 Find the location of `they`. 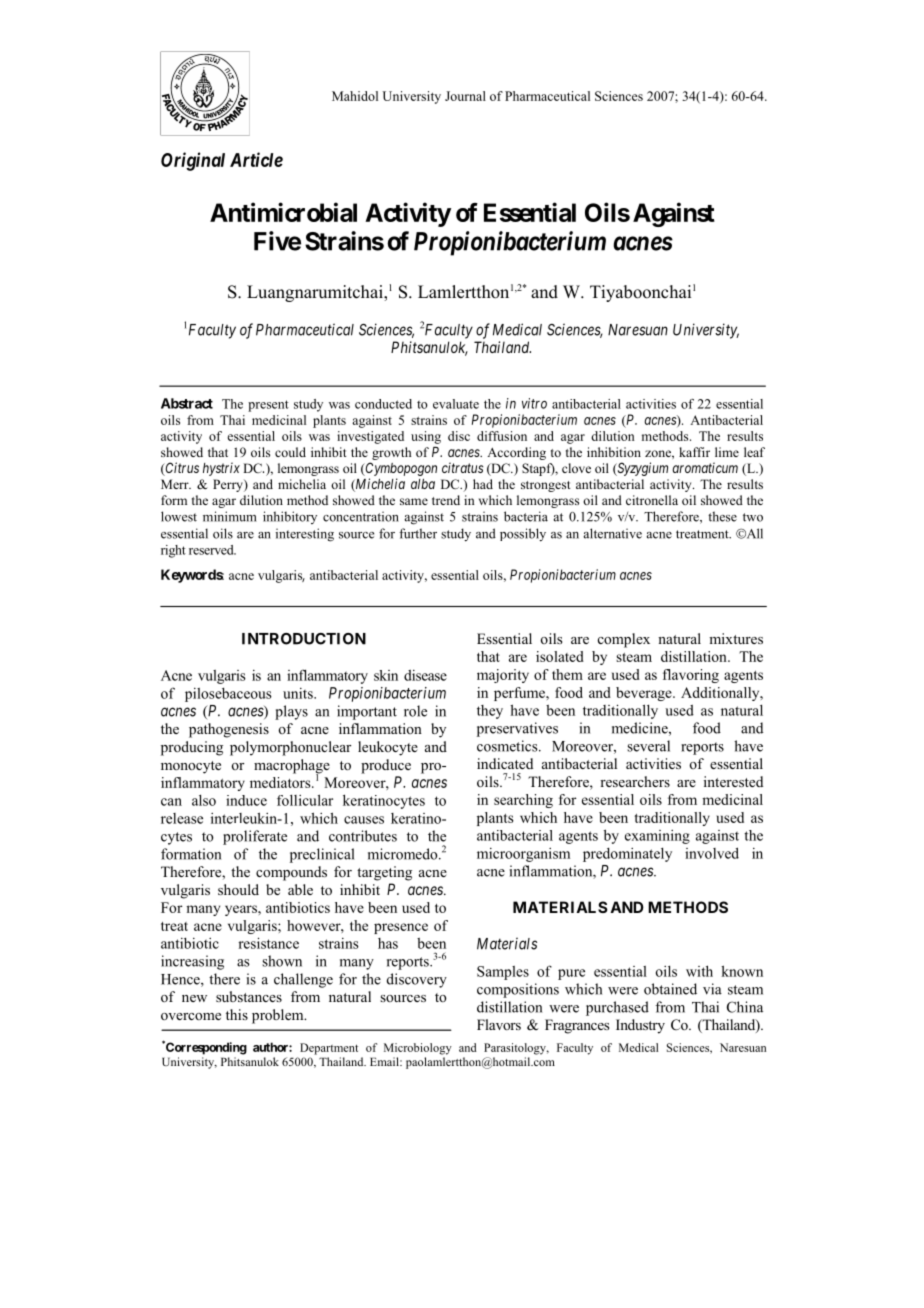

they is located at coordinates (490, 712).
